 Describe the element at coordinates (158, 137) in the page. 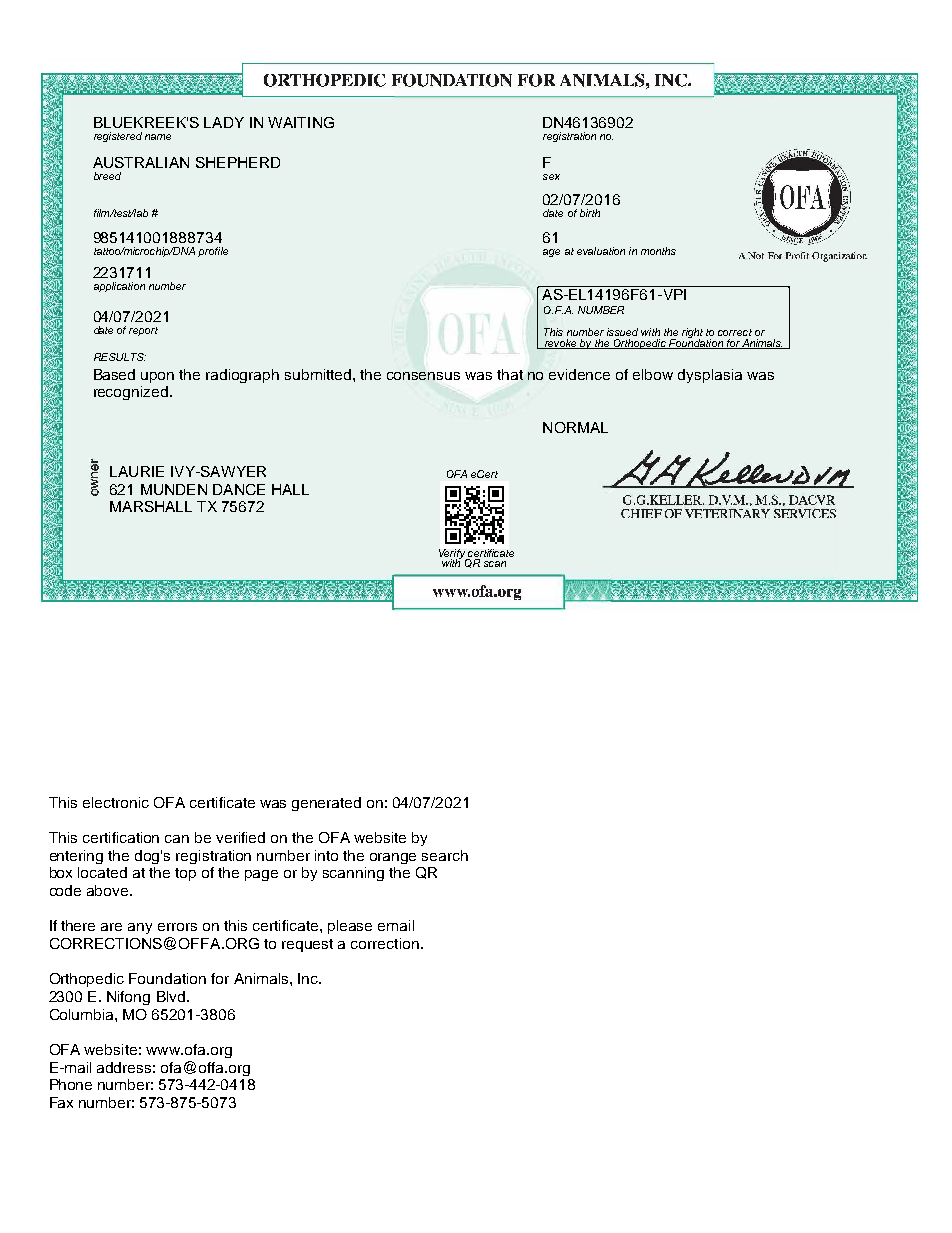

I see `name` at that location.
